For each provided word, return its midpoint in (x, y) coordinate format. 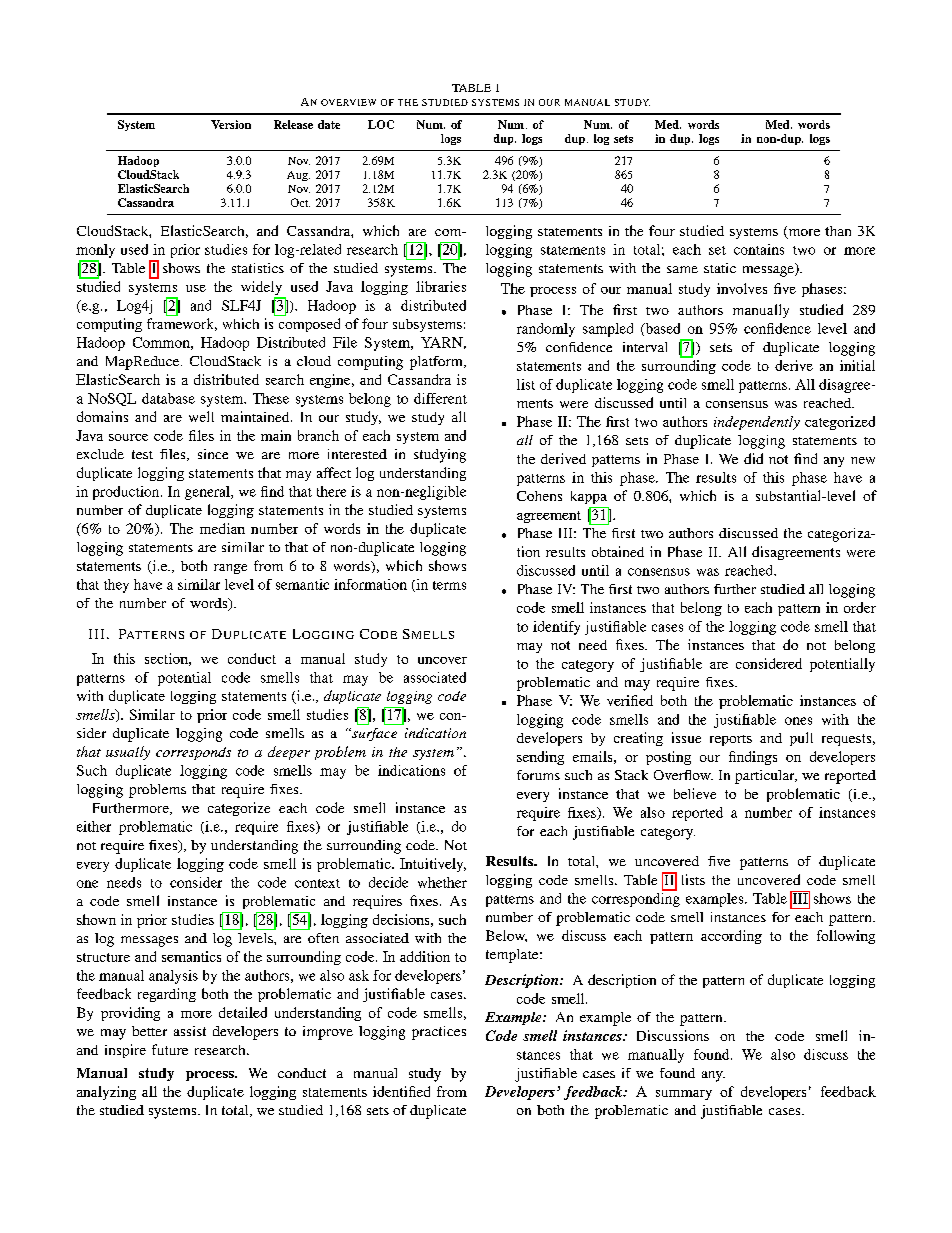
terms (449, 585)
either (94, 826)
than (838, 231)
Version (231, 124)
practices (439, 1033)
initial (857, 365)
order (860, 607)
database (168, 398)
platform (437, 363)
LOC (381, 124)
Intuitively (433, 865)
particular (766, 777)
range (230, 569)
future (170, 1049)
